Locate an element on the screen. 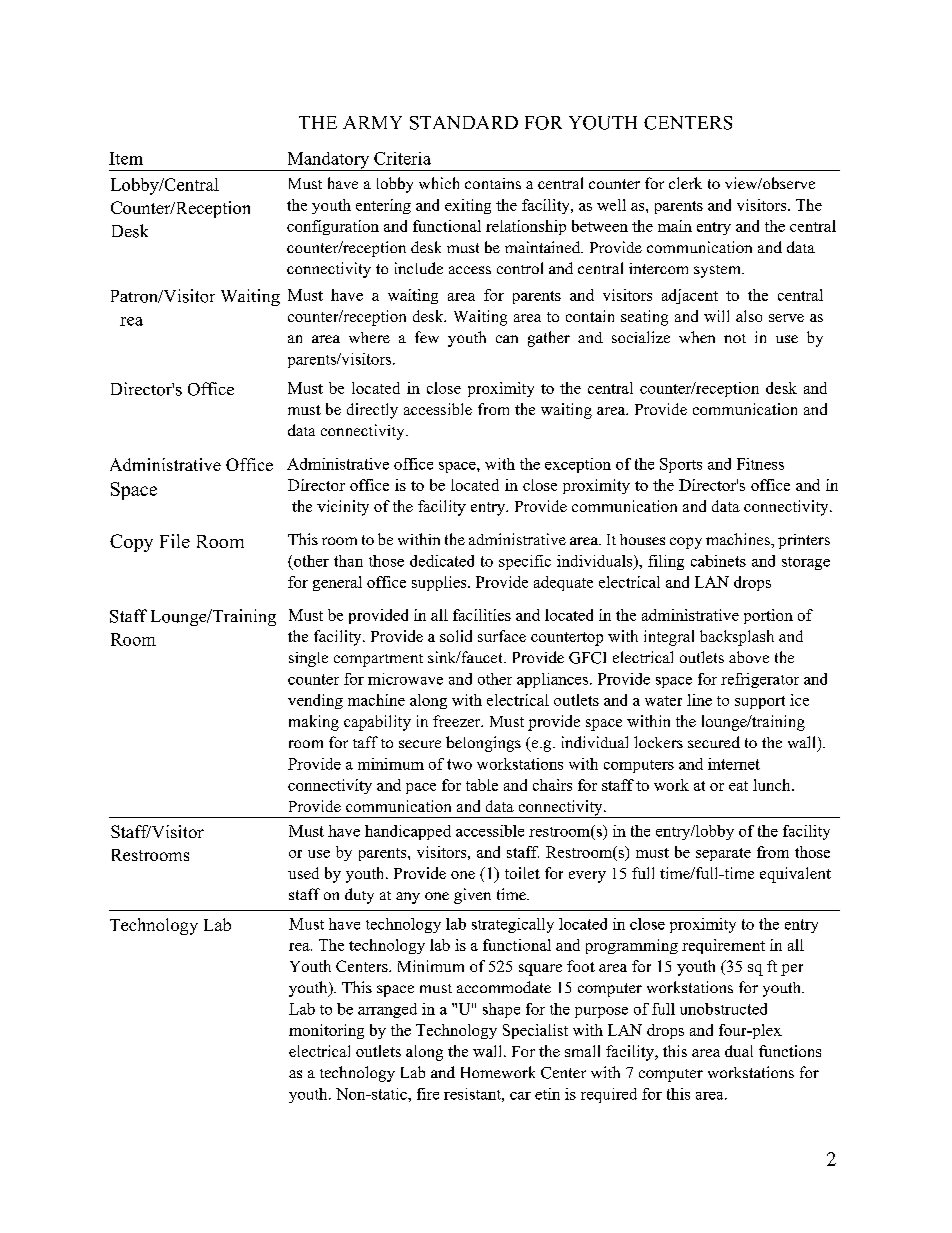 This screenshot has height=1233, width=952. monitoring is located at coordinates (326, 1031).
